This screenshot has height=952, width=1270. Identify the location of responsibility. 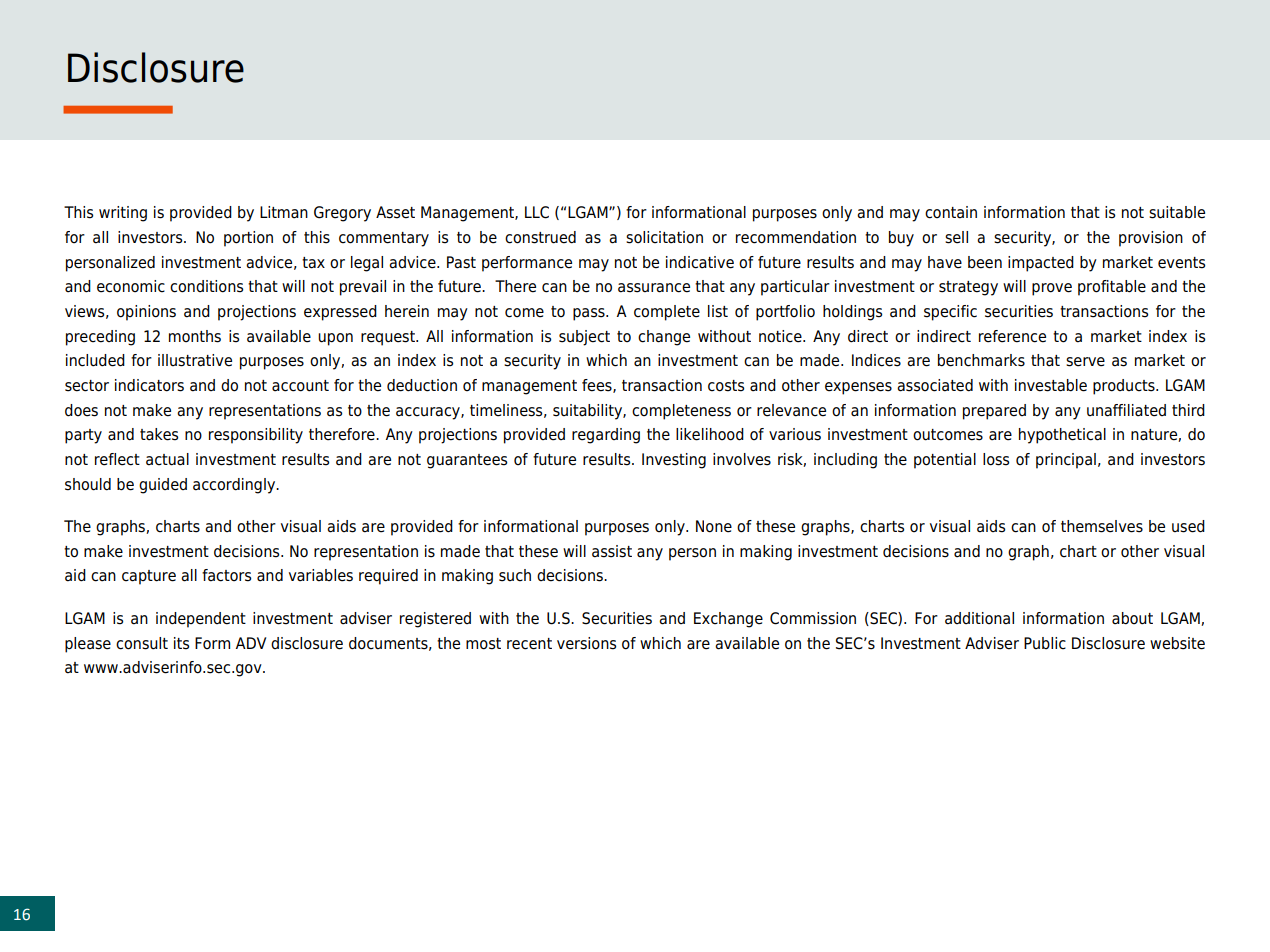
(256, 436).
